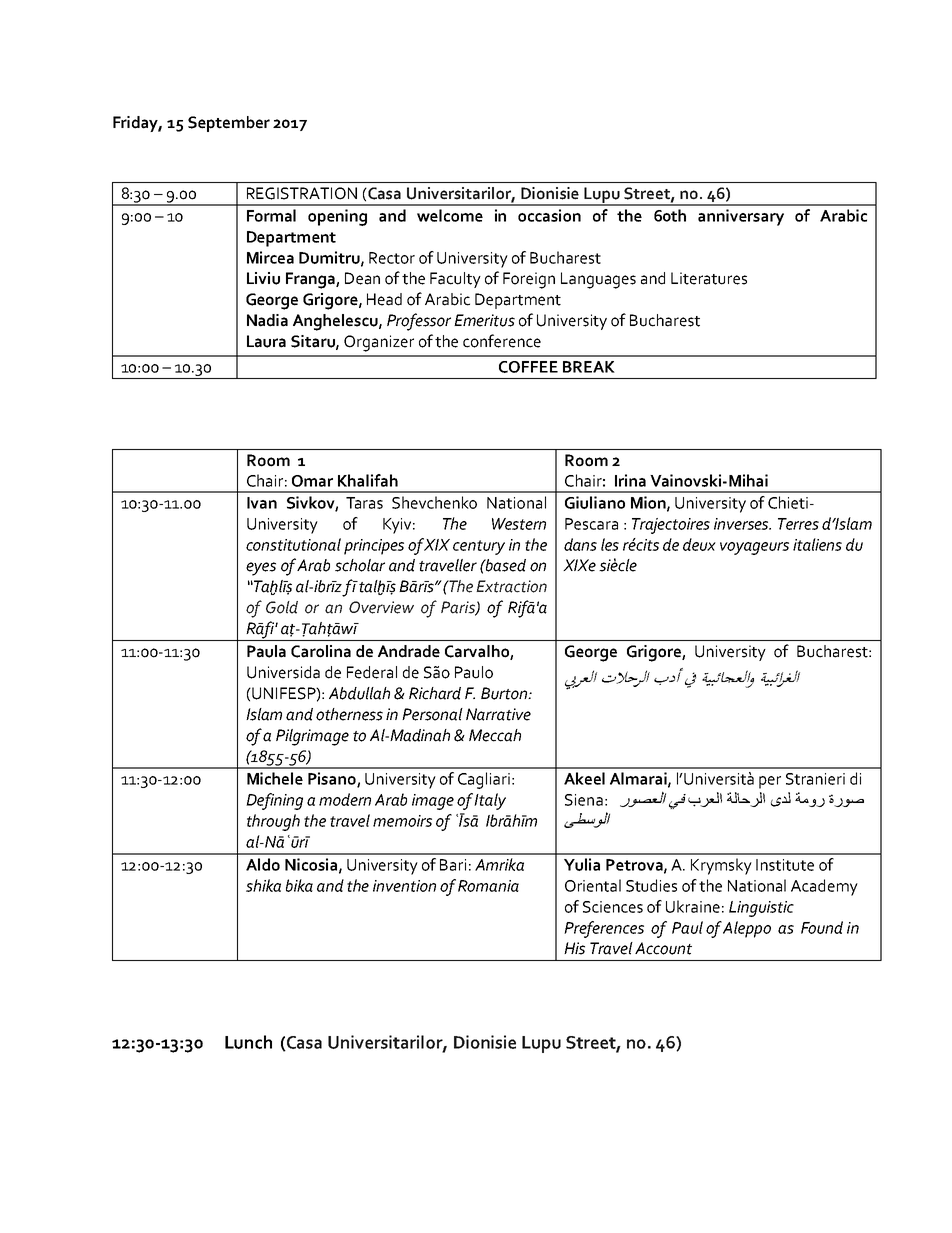  I want to click on Western, so click(519, 524).
